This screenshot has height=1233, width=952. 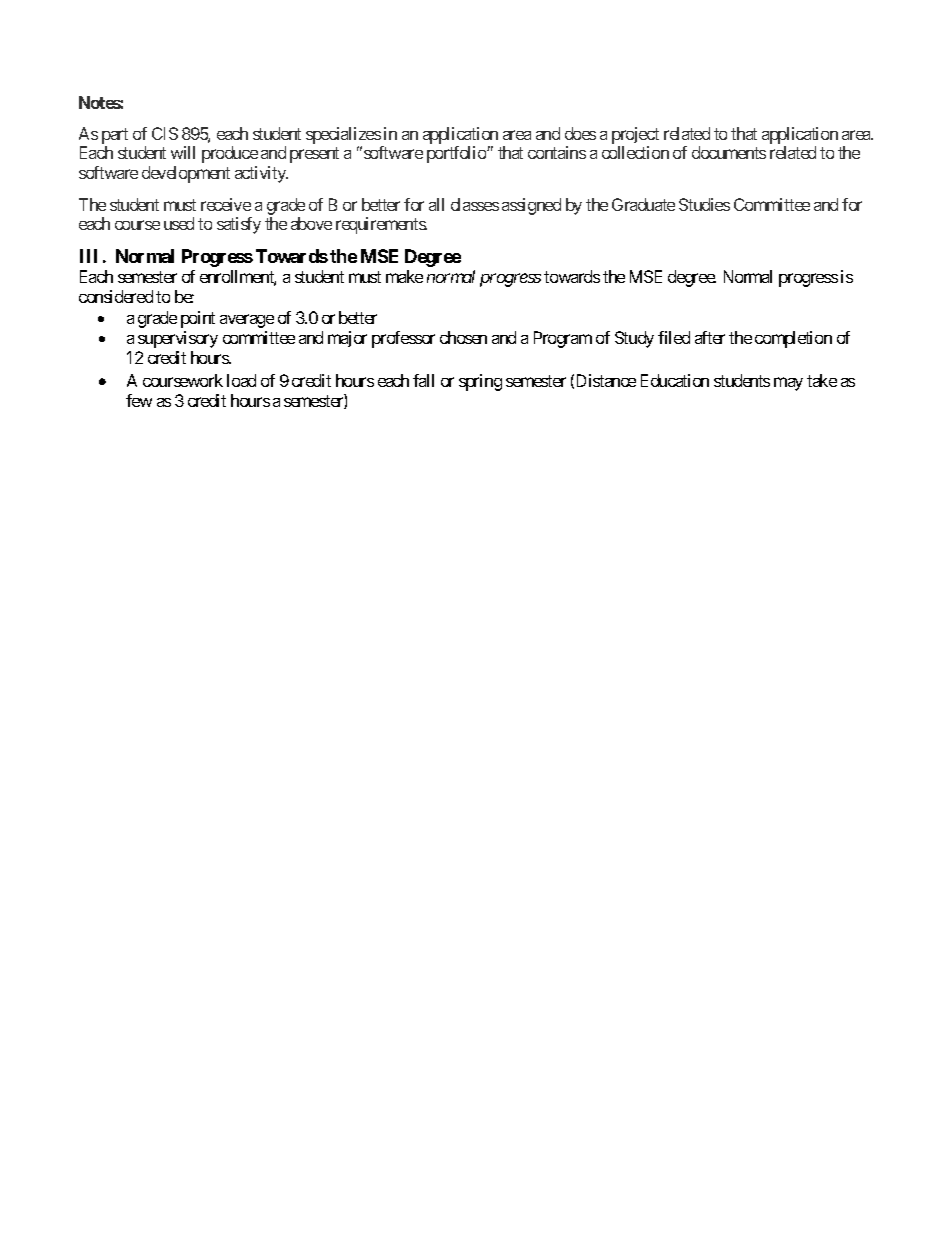 What do you see at coordinates (704, 204) in the screenshot?
I see `Studies` at bounding box center [704, 204].
